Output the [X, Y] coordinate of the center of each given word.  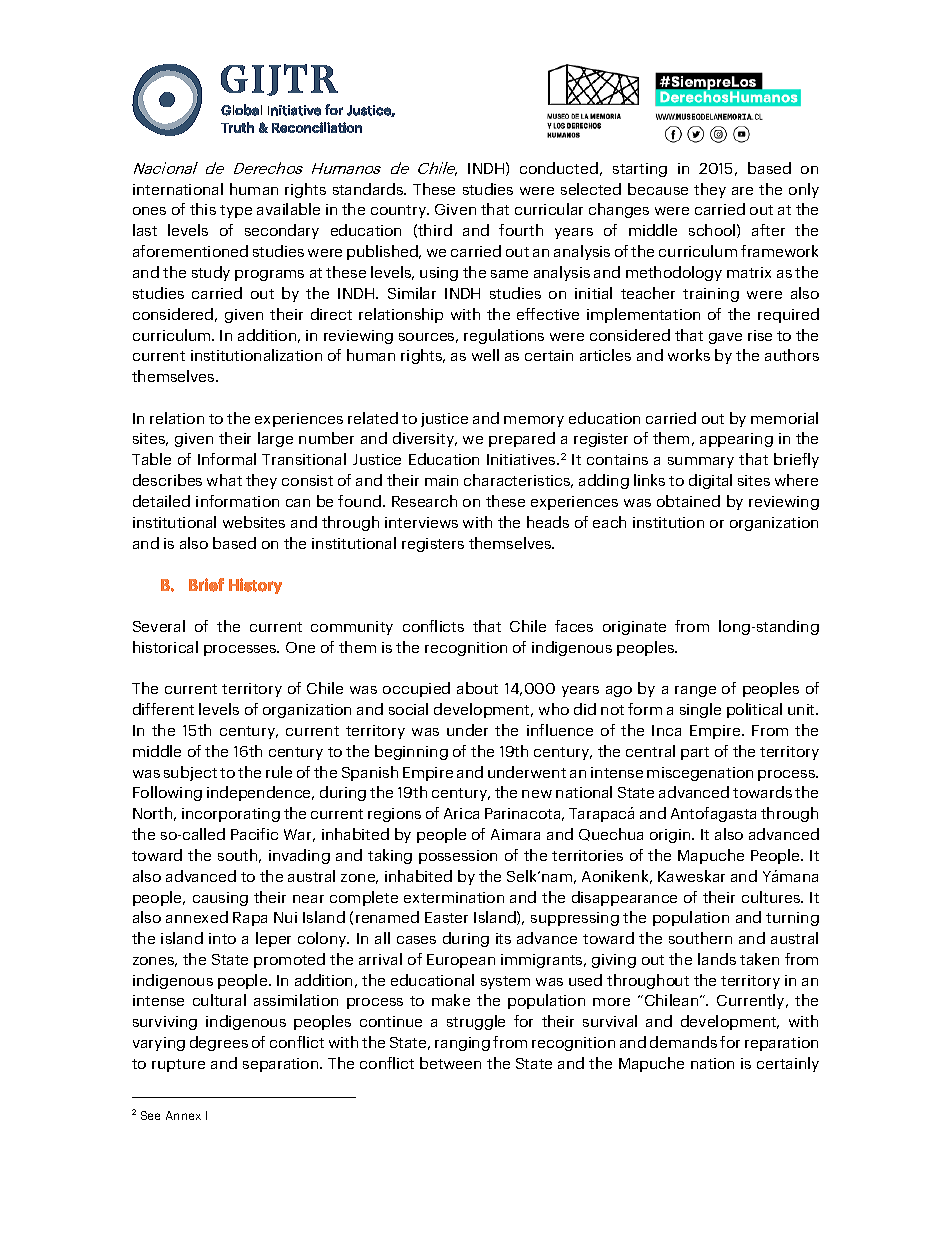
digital [710, 481]
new [537, 794]
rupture [178, 1065]
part [695, 753]
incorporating [231, 815]
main [441, 480]
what [224, 480]
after [768, 230]
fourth [521, 230]
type [236, 211]
